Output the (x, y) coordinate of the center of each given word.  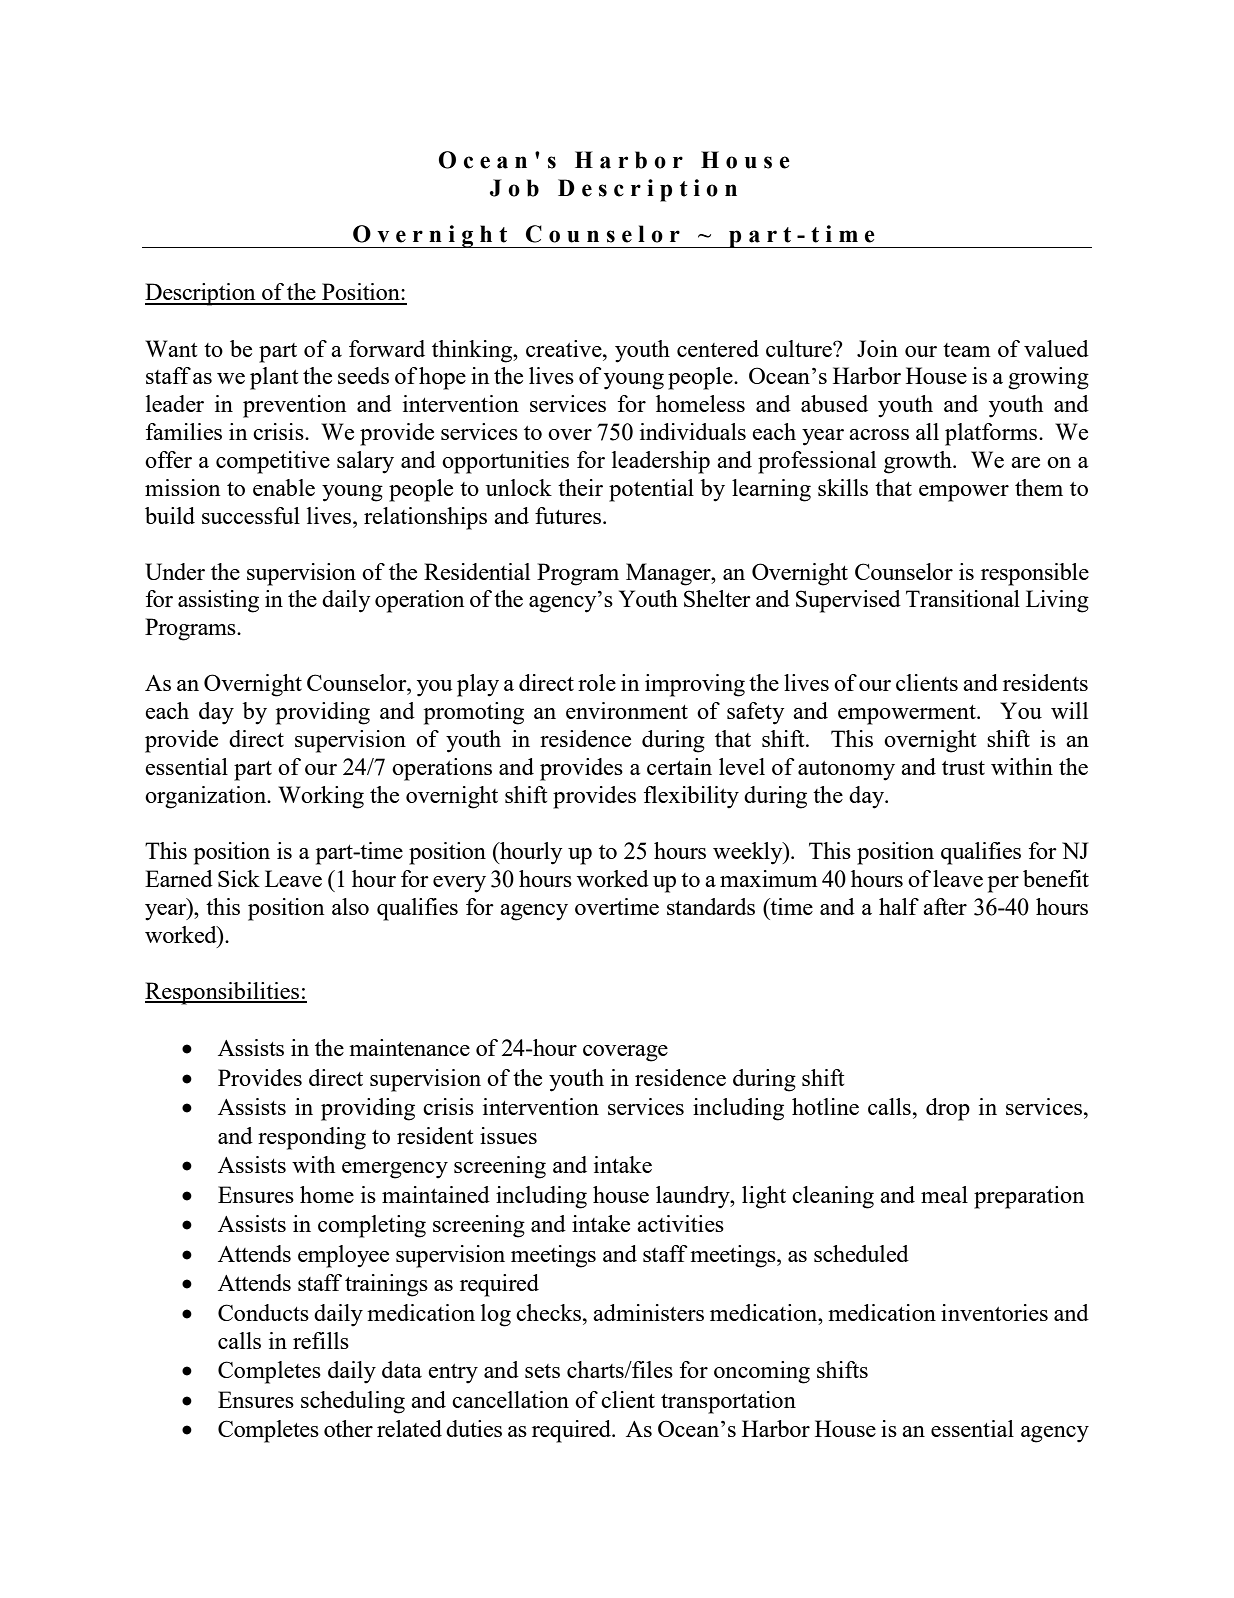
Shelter (717, 598)
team (967, 350)
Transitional (963, 598)
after (945, 906)
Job (514, 188)
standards (711, 906)
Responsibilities (223, 993)
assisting (218, 601)
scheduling (353, 1402)
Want (171, 348)
